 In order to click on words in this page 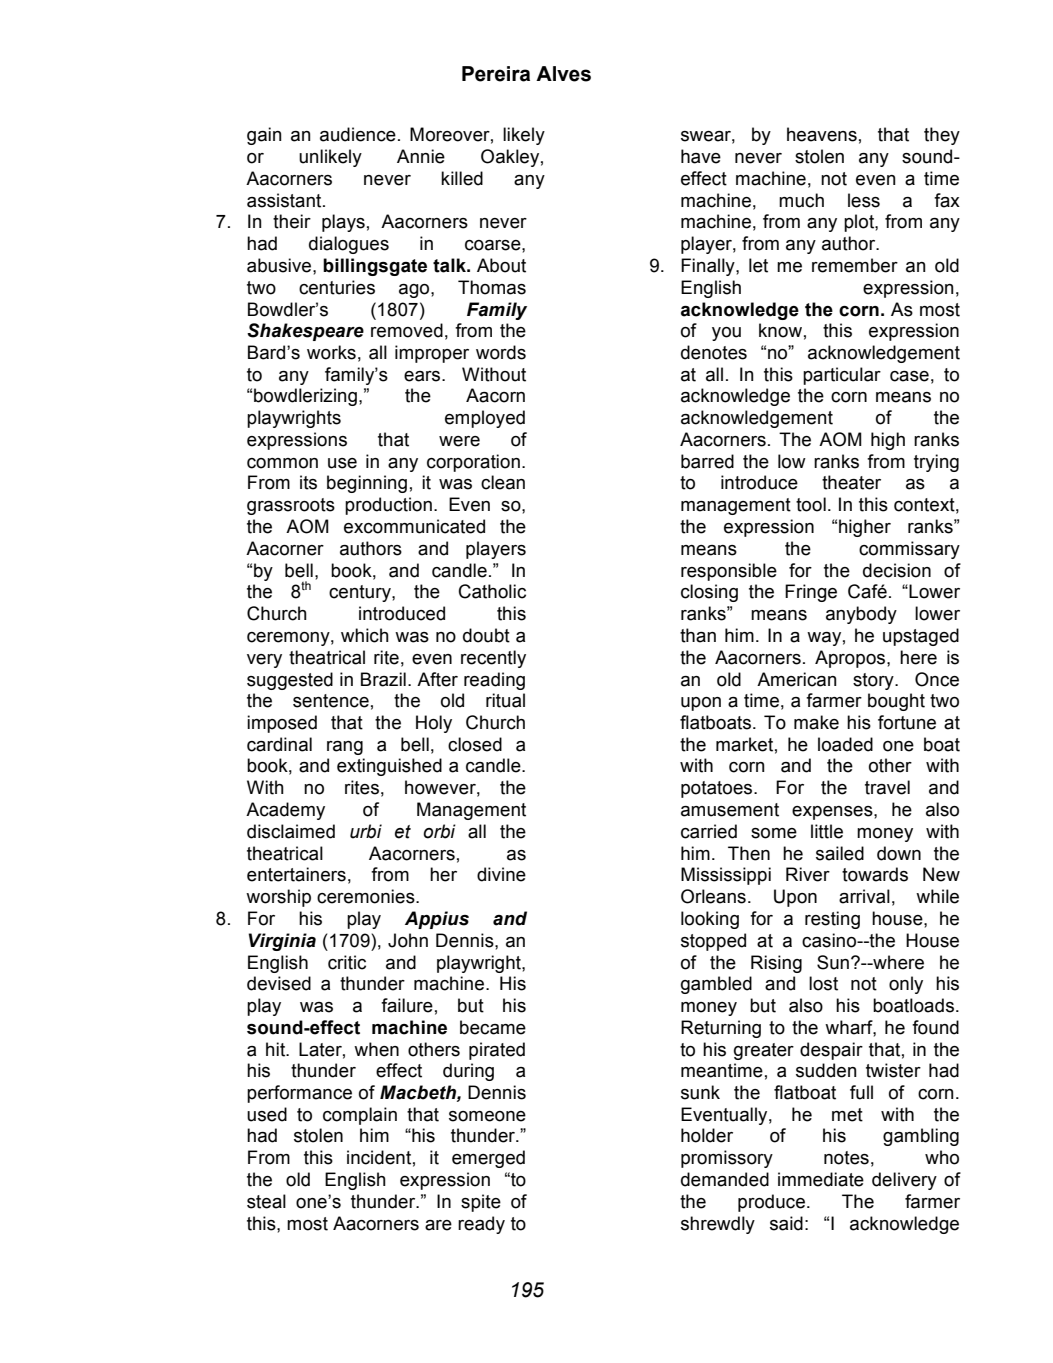, I will do `click(501, 352)`.
